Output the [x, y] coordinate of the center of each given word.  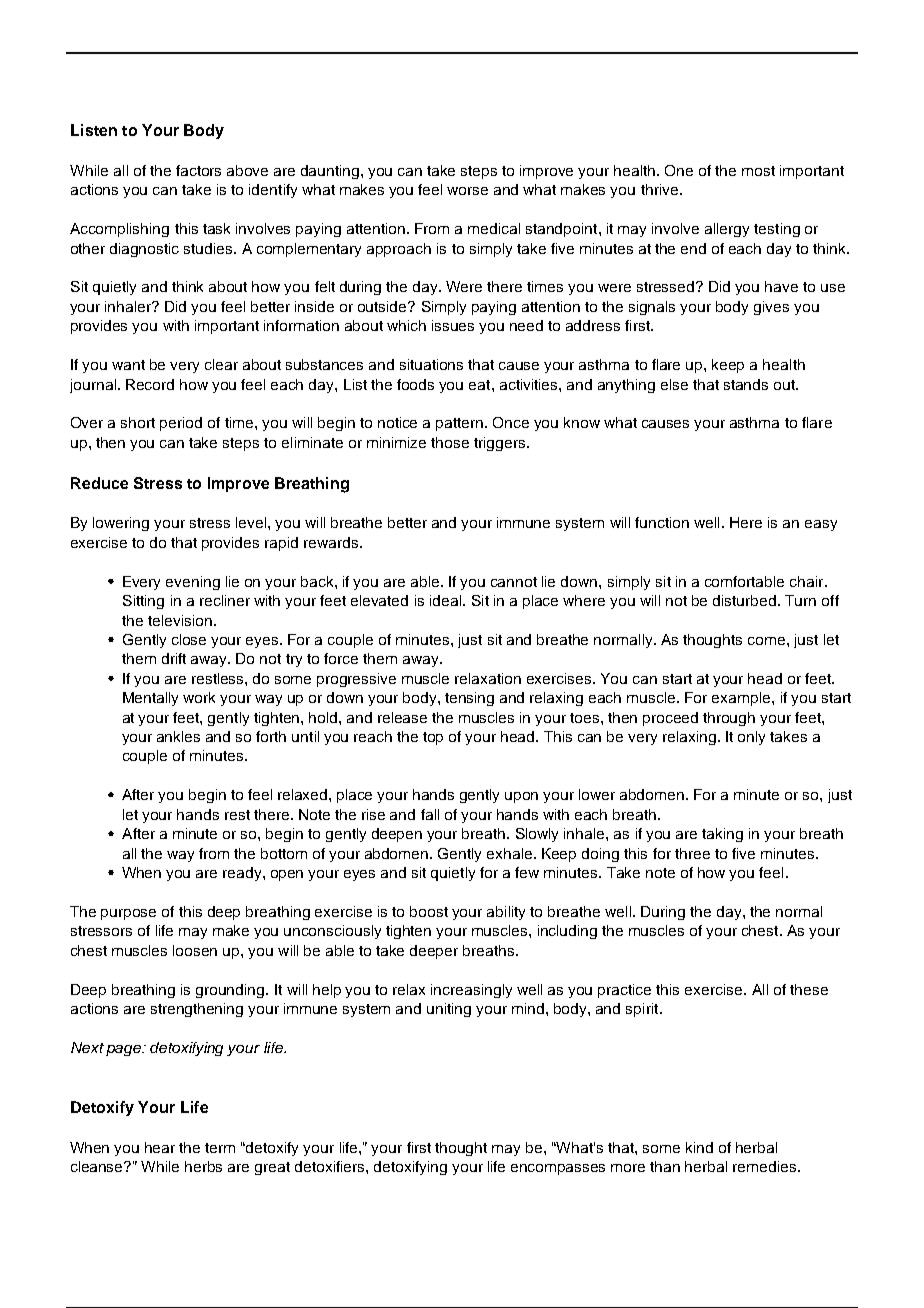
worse [467, 191]
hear [160, 1147]
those [450, 442]
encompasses [558, 1169]
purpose [128, 914]
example [742, 699]
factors [198, 170]
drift [174, 658]
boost [429, 911]
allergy [727, 230]
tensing [469, 699]
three [692, 853]
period [181, 424]
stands [746, 384]
